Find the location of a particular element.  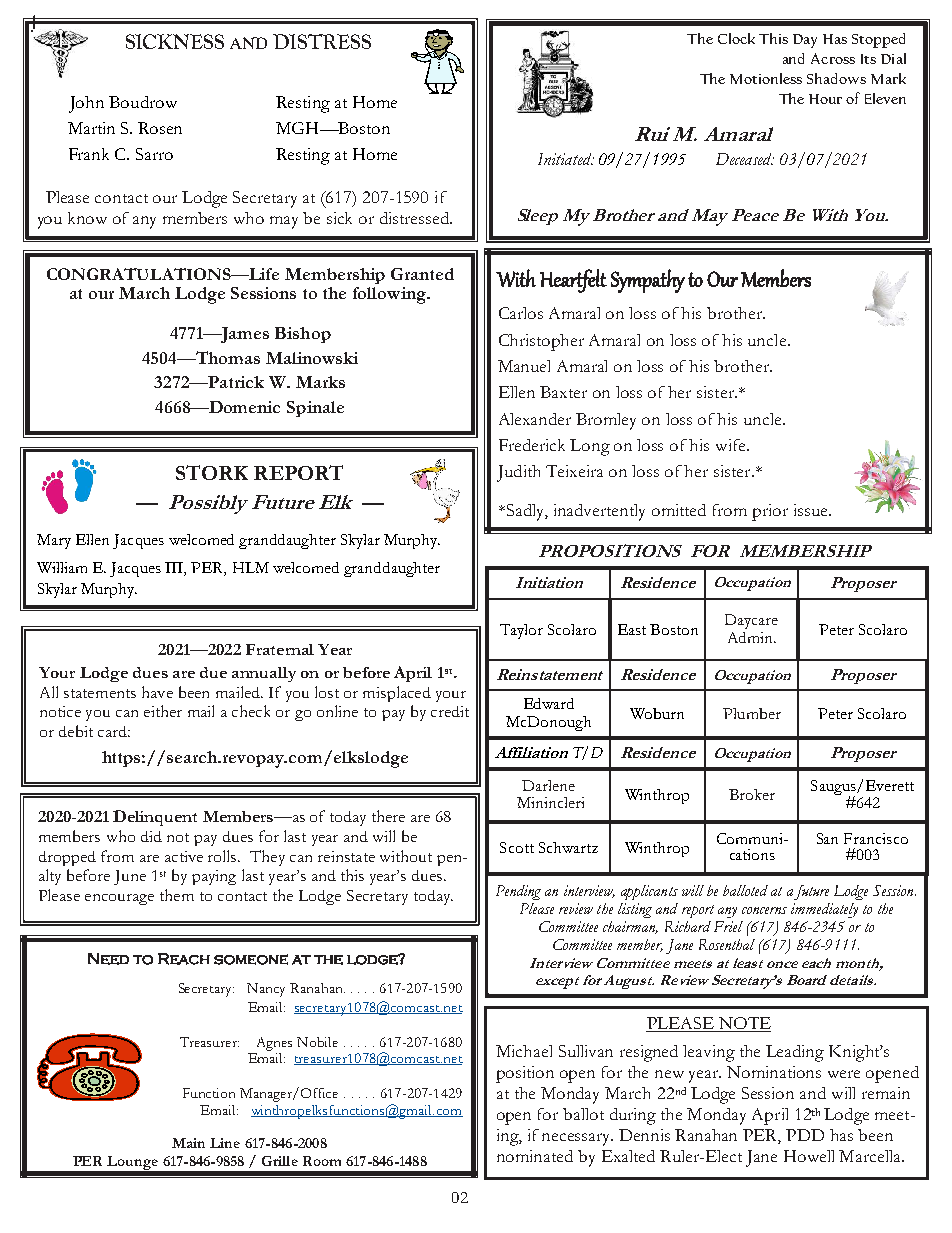

Grille is located at coordinates (280, 1161).
